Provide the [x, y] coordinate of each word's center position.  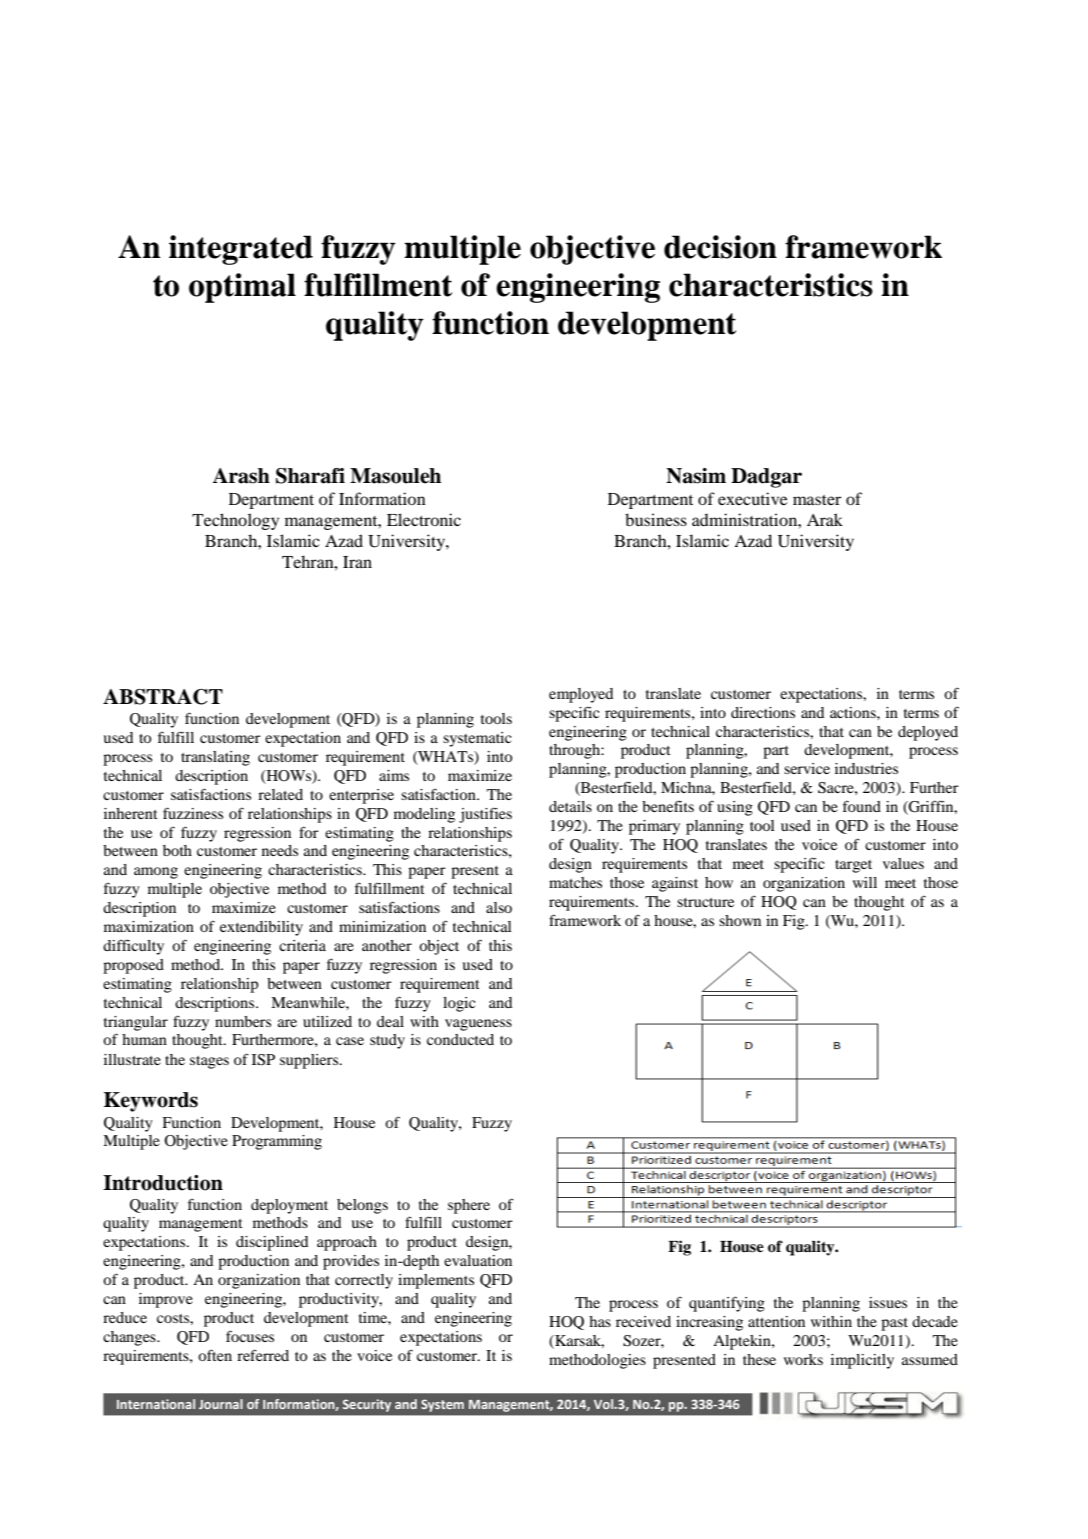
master [817, 500]
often [215, 1355]
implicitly [862, 1361]
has [600, 1321]
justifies [485, 815]
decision [720, 247]
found [862, 806]
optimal [242, 288]
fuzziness [193, 813]
